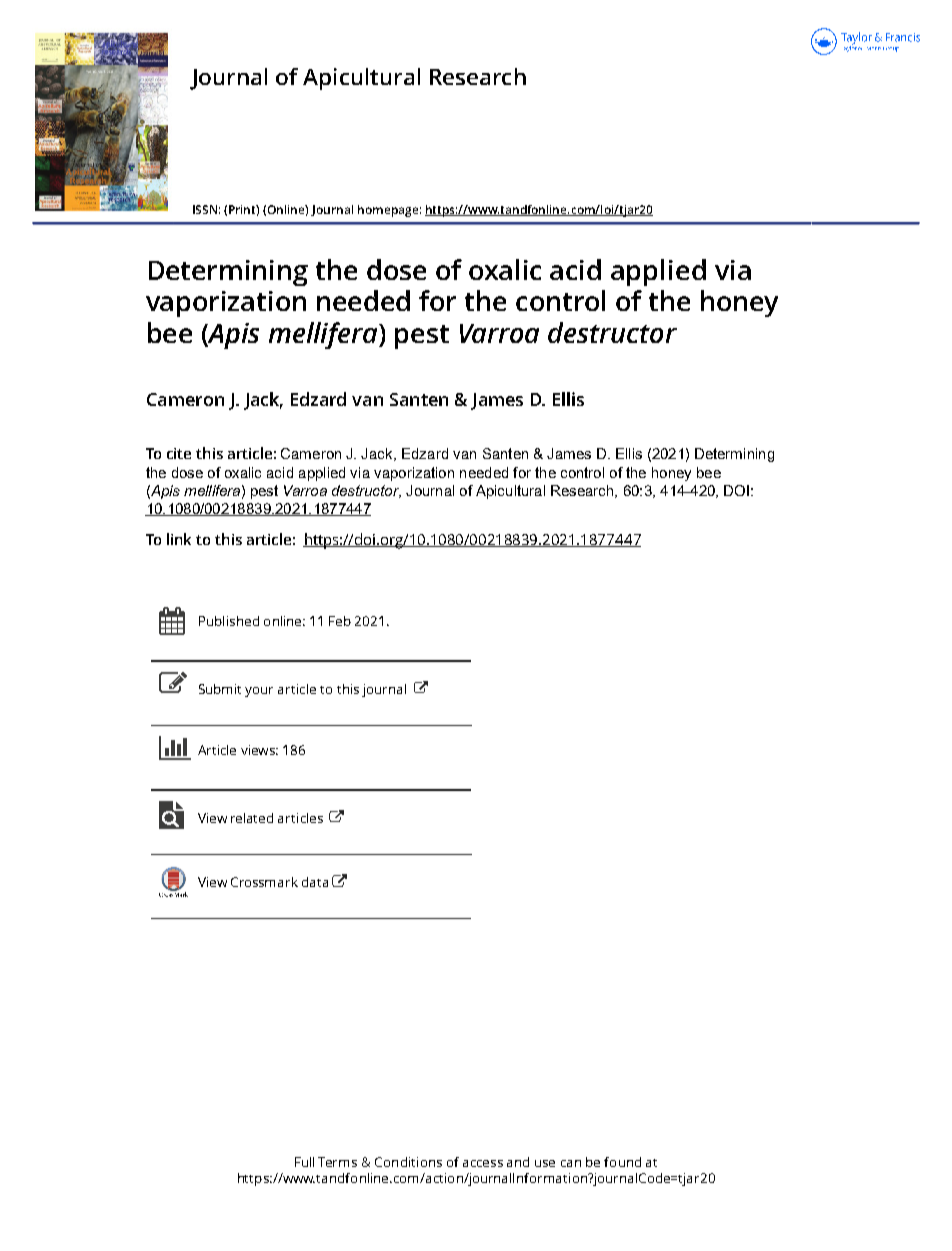 The width and height of the screenshot is (952, 1251). Describe the element at coordinates (304, 1162) in the screenshot. I see `Full` at that location.
